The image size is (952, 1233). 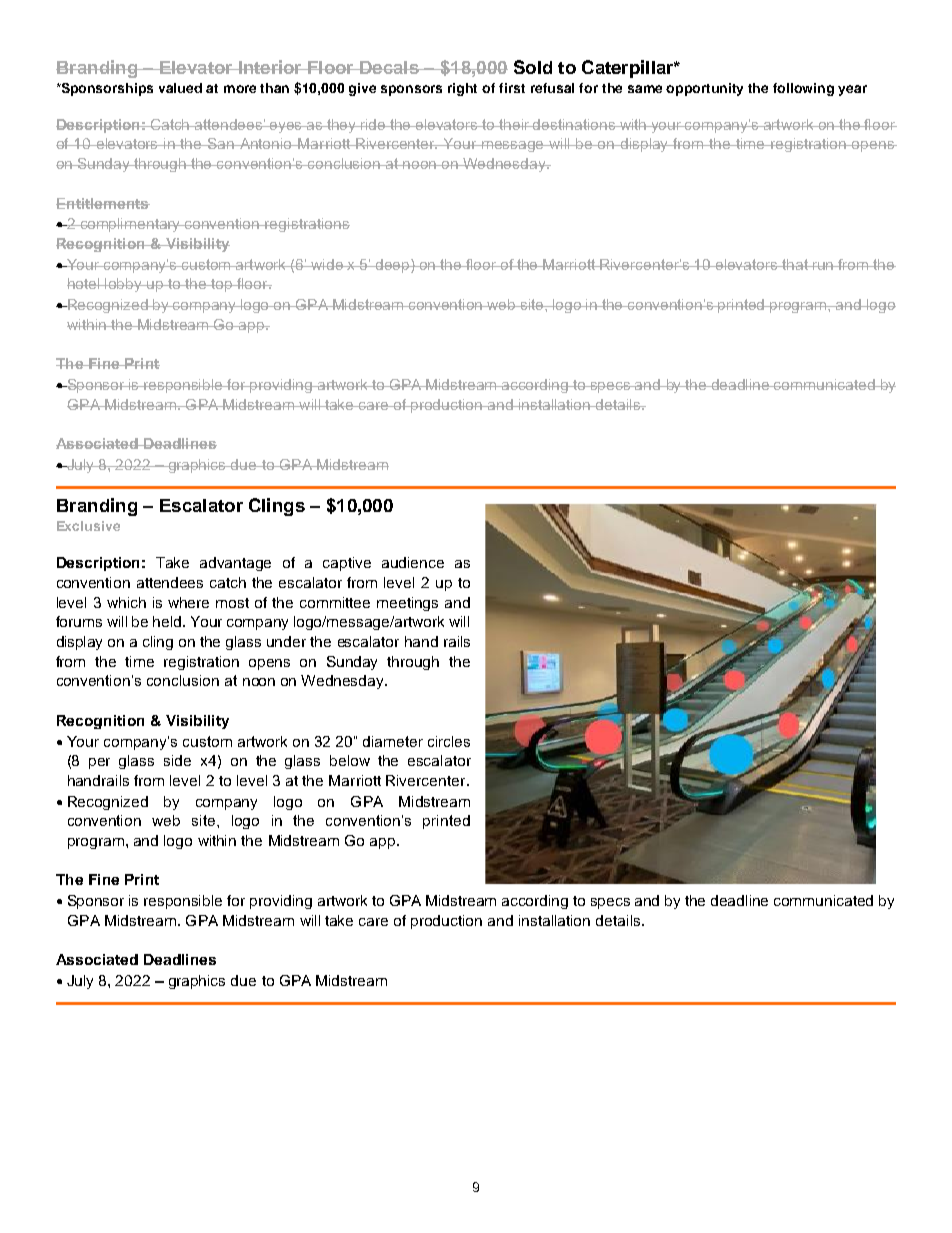 I want to click on right, so click(x=462, y=89).
